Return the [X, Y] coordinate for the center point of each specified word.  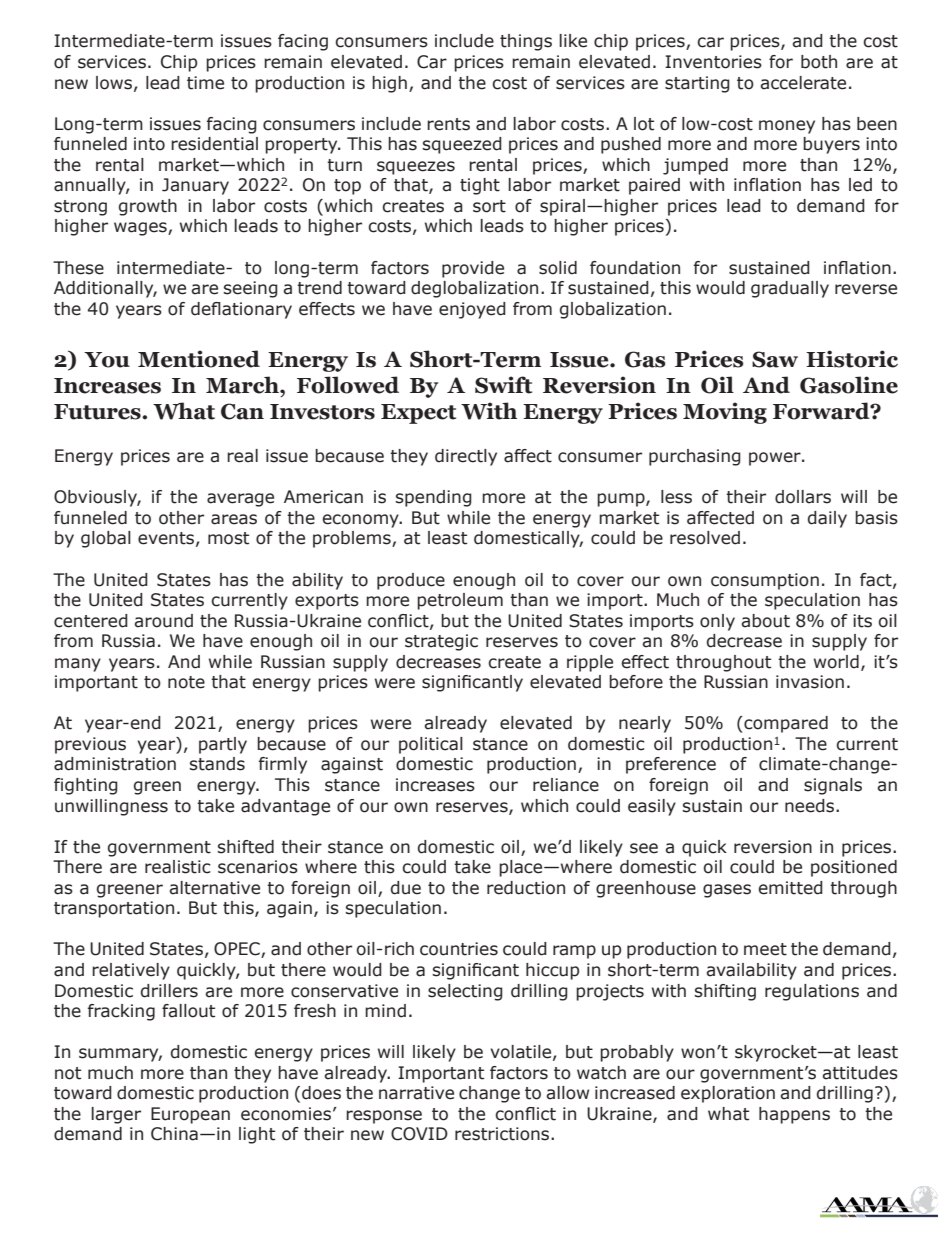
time [205, 83]
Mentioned [199, 359]
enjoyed [472, 310]
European [190, 1115]
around [163, 621]
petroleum [460, 601]
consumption [765, 581]
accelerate [803, 83]
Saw [775, 359]
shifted [246, 847]
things [526, 42]
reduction [526, 888]
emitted [791, 888]
